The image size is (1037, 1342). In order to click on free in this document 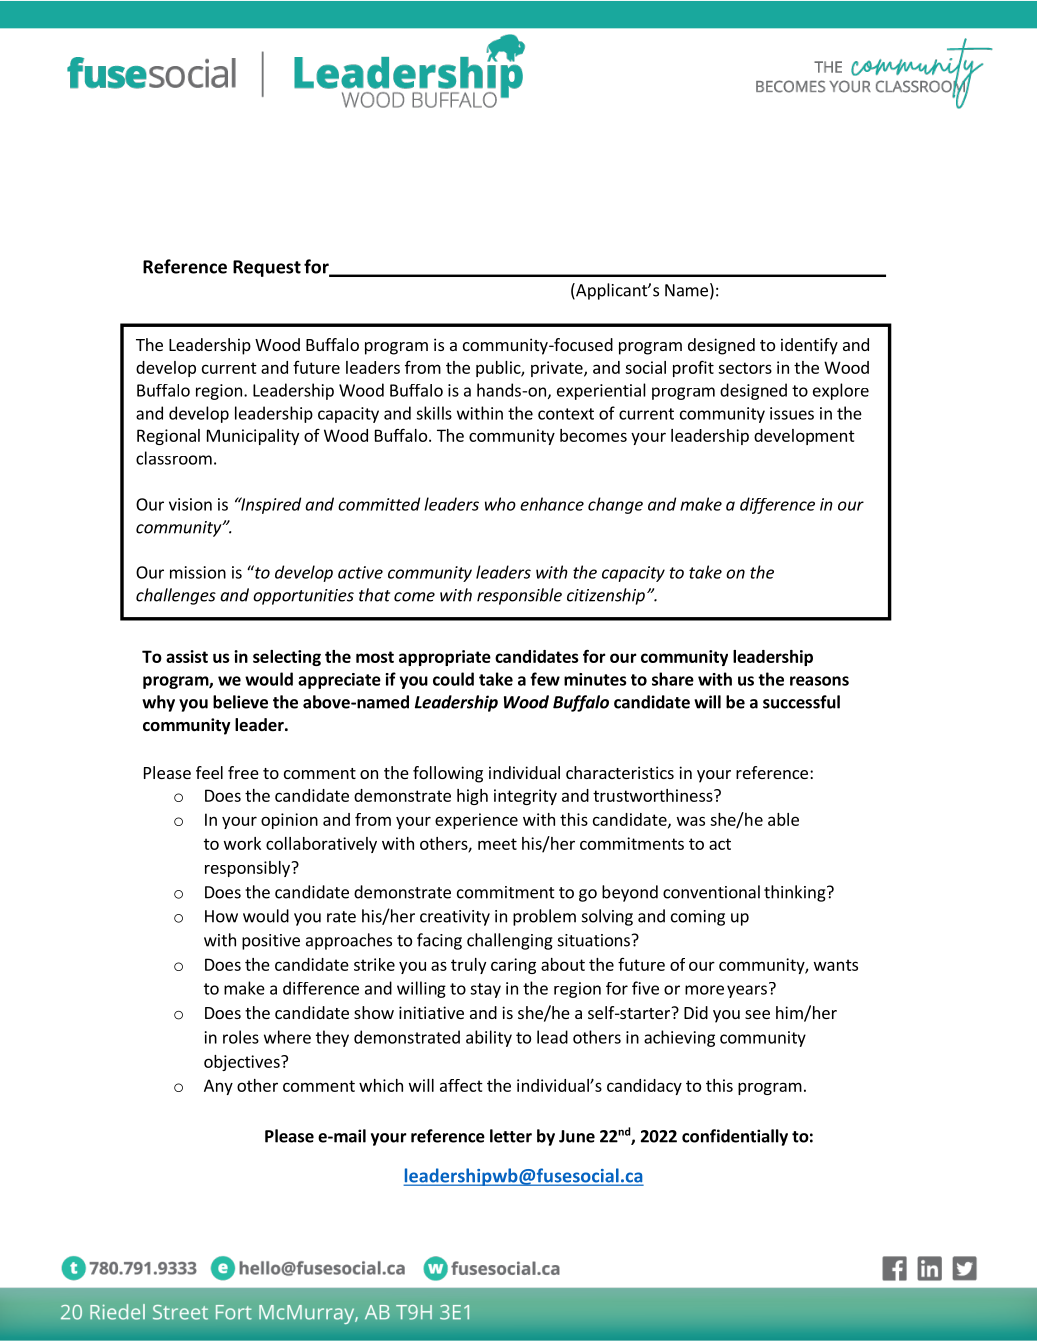, I will do `click(243, 772)`.
